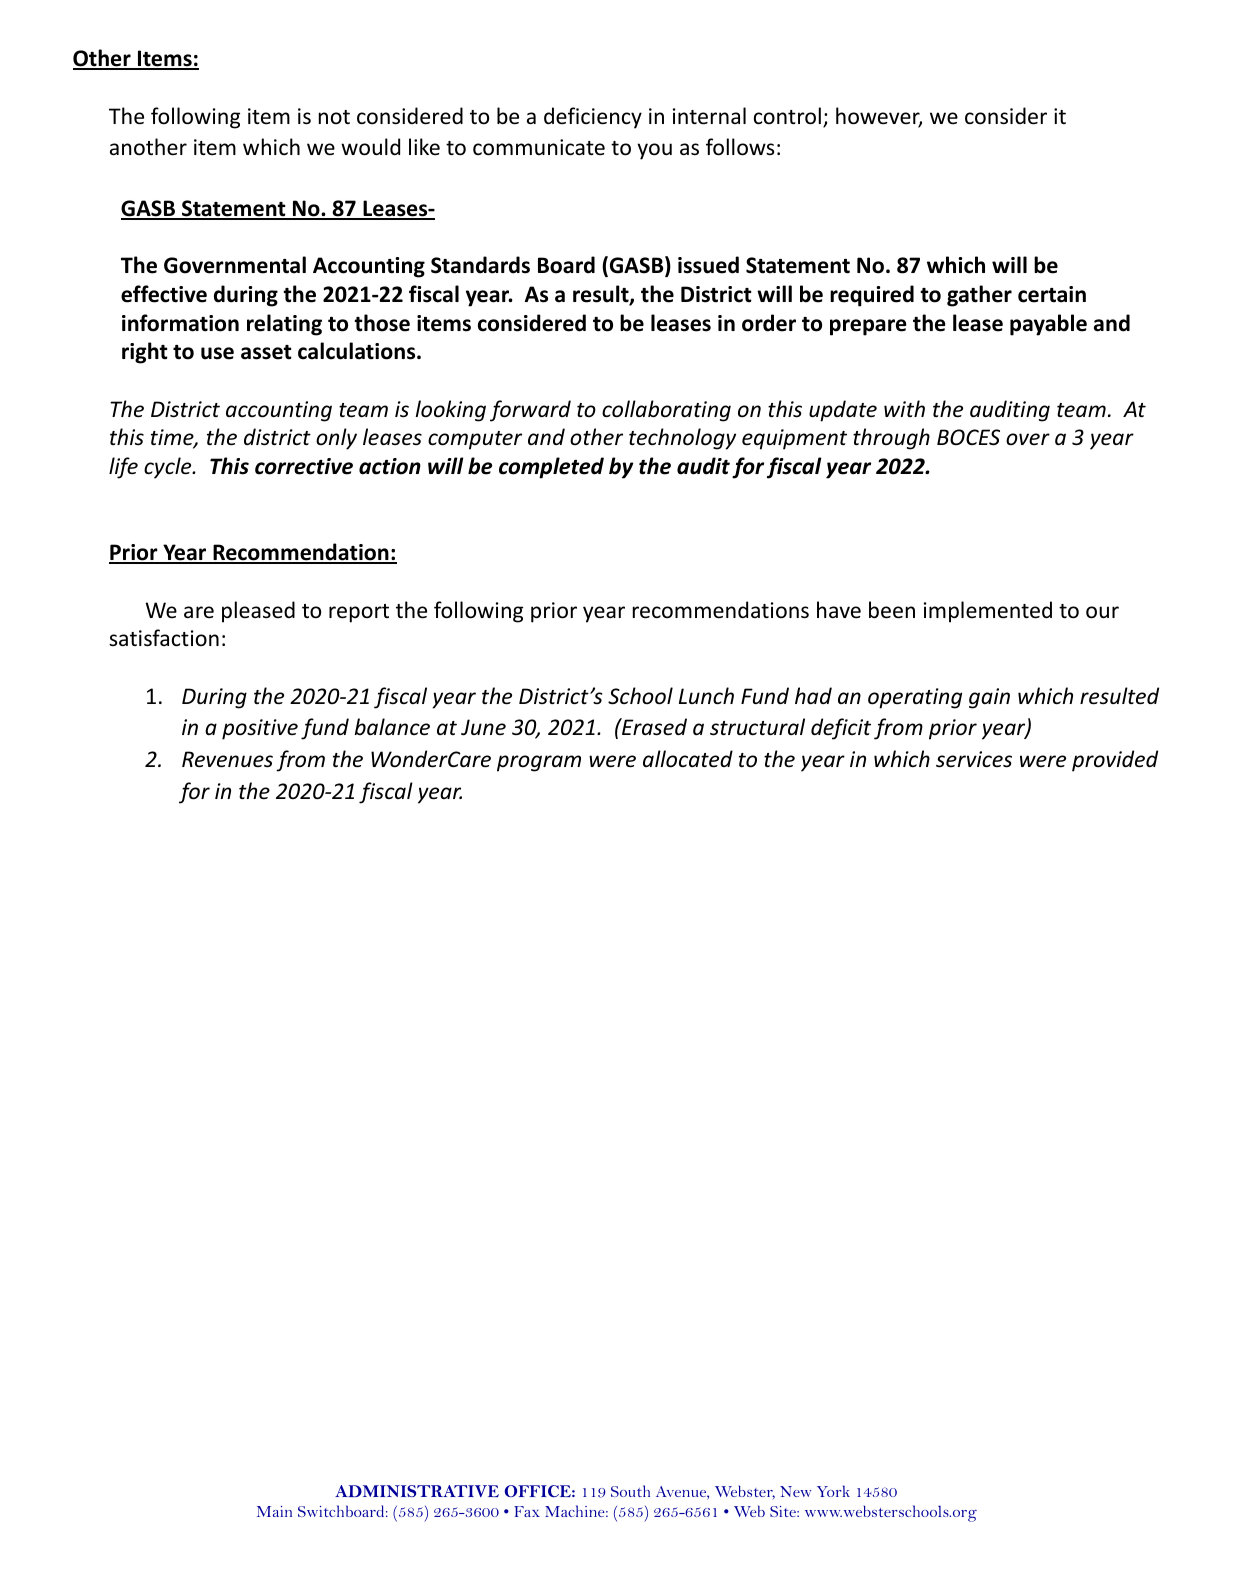 This page has height=1595, width=1233. Describe the element at coordinates (370, 147) in the page. I see `would` at that location.
